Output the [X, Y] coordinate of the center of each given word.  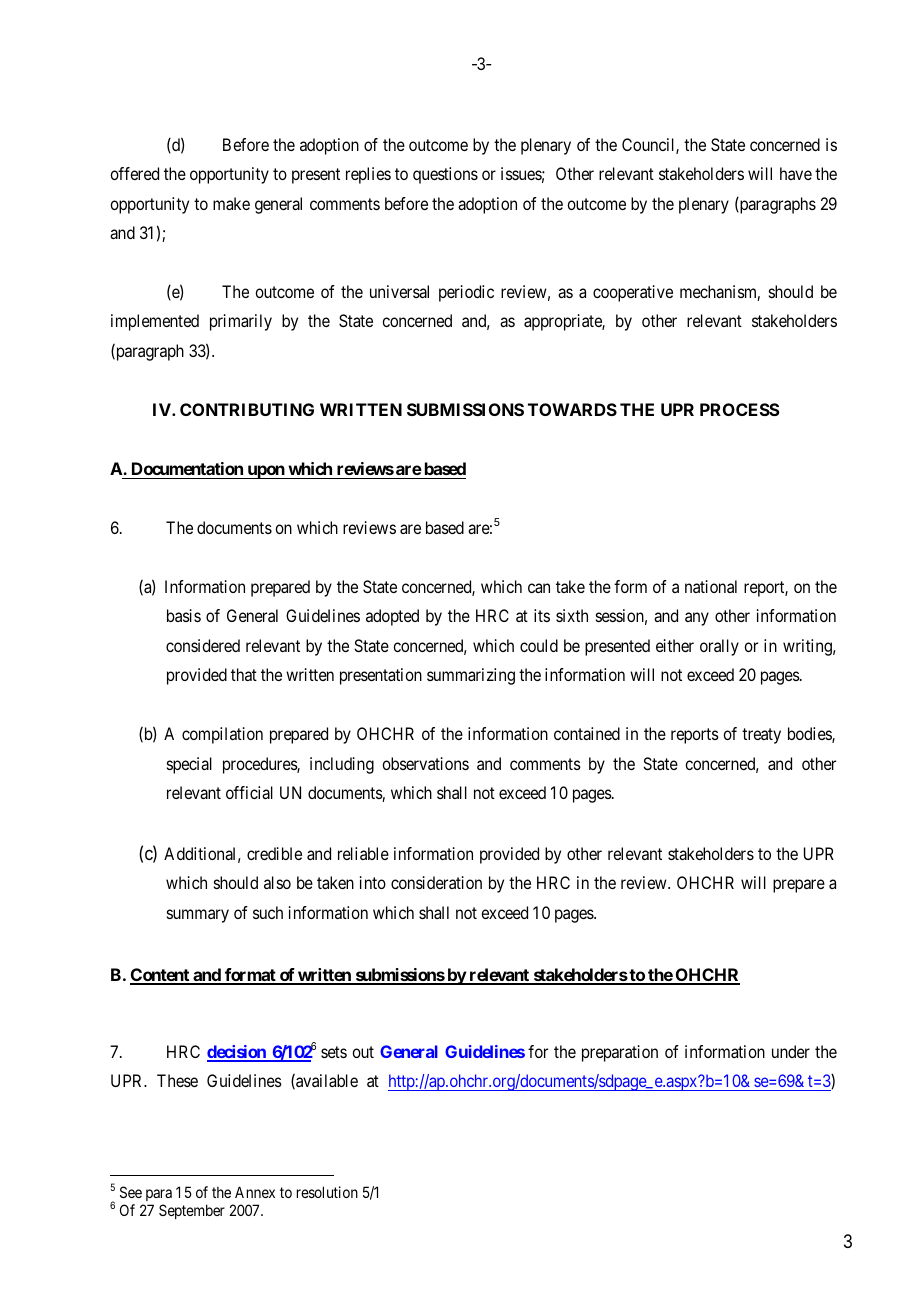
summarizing [471, 676]
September [192, 1211]
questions [445, 175]
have [796, 173]
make [231, 203]
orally [719, 647]
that [244, 674]
